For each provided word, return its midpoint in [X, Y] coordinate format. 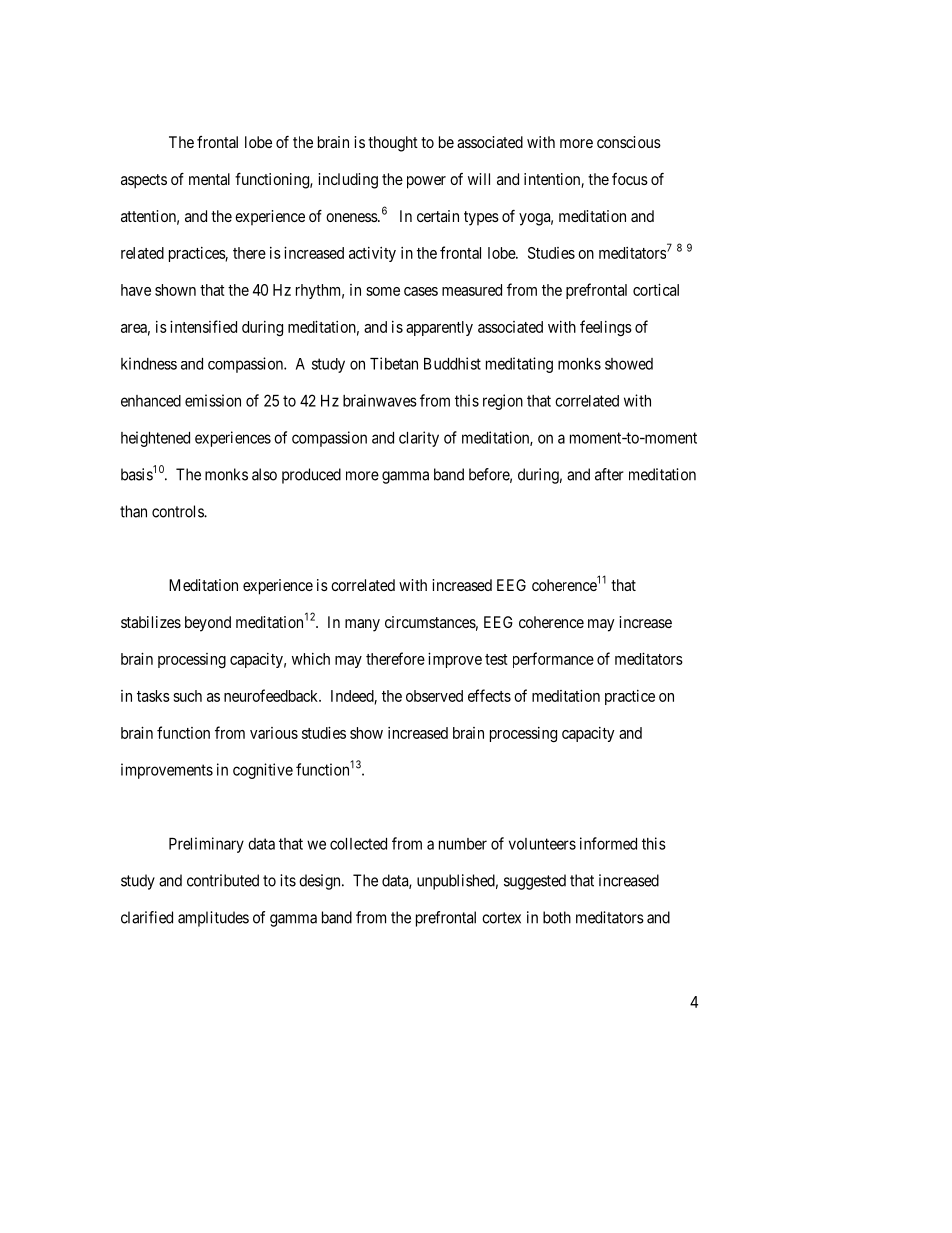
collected [358, 844]
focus [630, 179]
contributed [223, 880]
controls [178, 511]
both [557, 917]
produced [311, 476]
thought [393, 144]
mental [209, 179]
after [609, 474]
